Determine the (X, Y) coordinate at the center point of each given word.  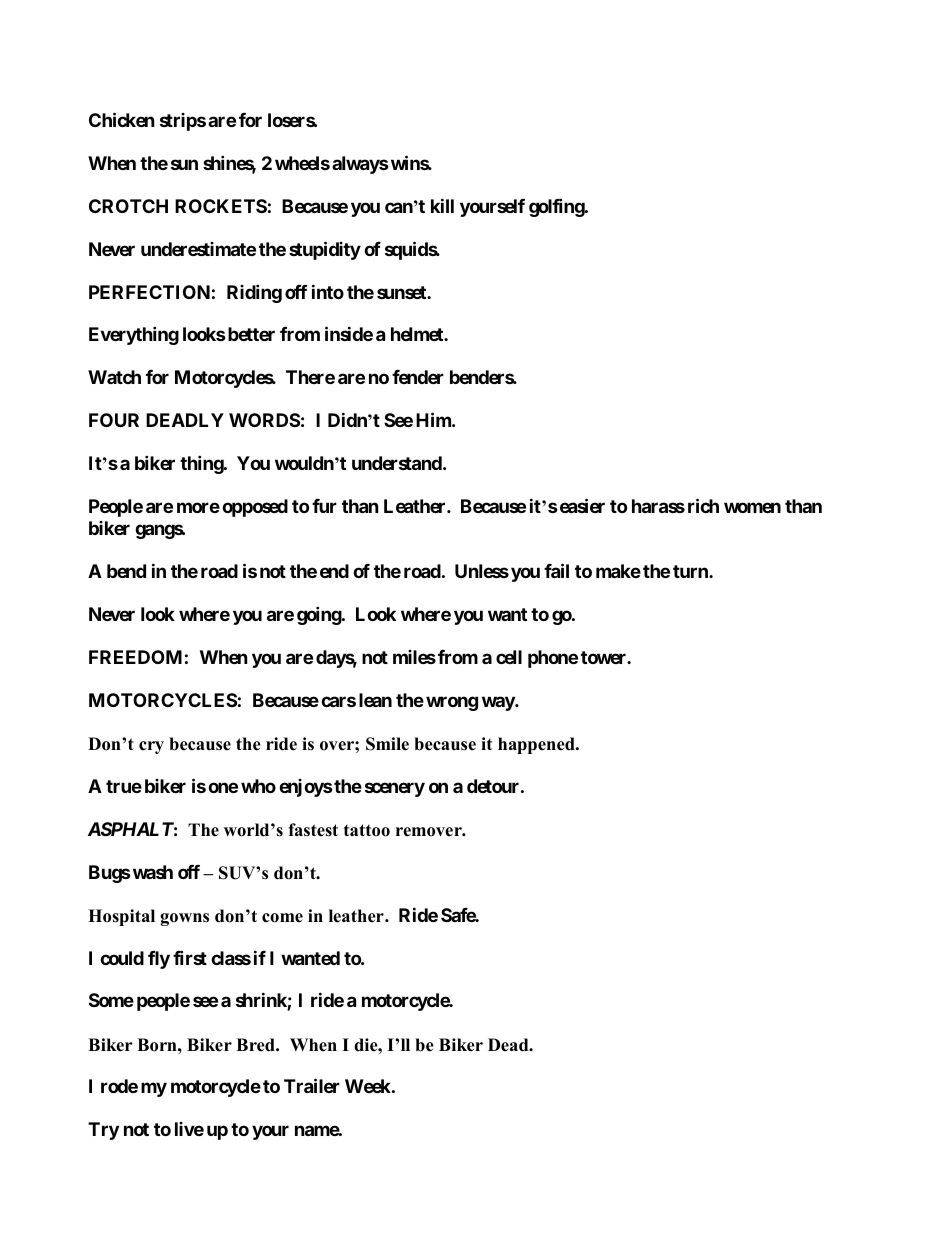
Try (103, 1131)
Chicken (122, 119)
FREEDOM (135, 657)
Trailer (312, 1086)
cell (509, 657)
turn (691, 571)
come (282, 918)
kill (442, 205)
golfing (557, 207)
